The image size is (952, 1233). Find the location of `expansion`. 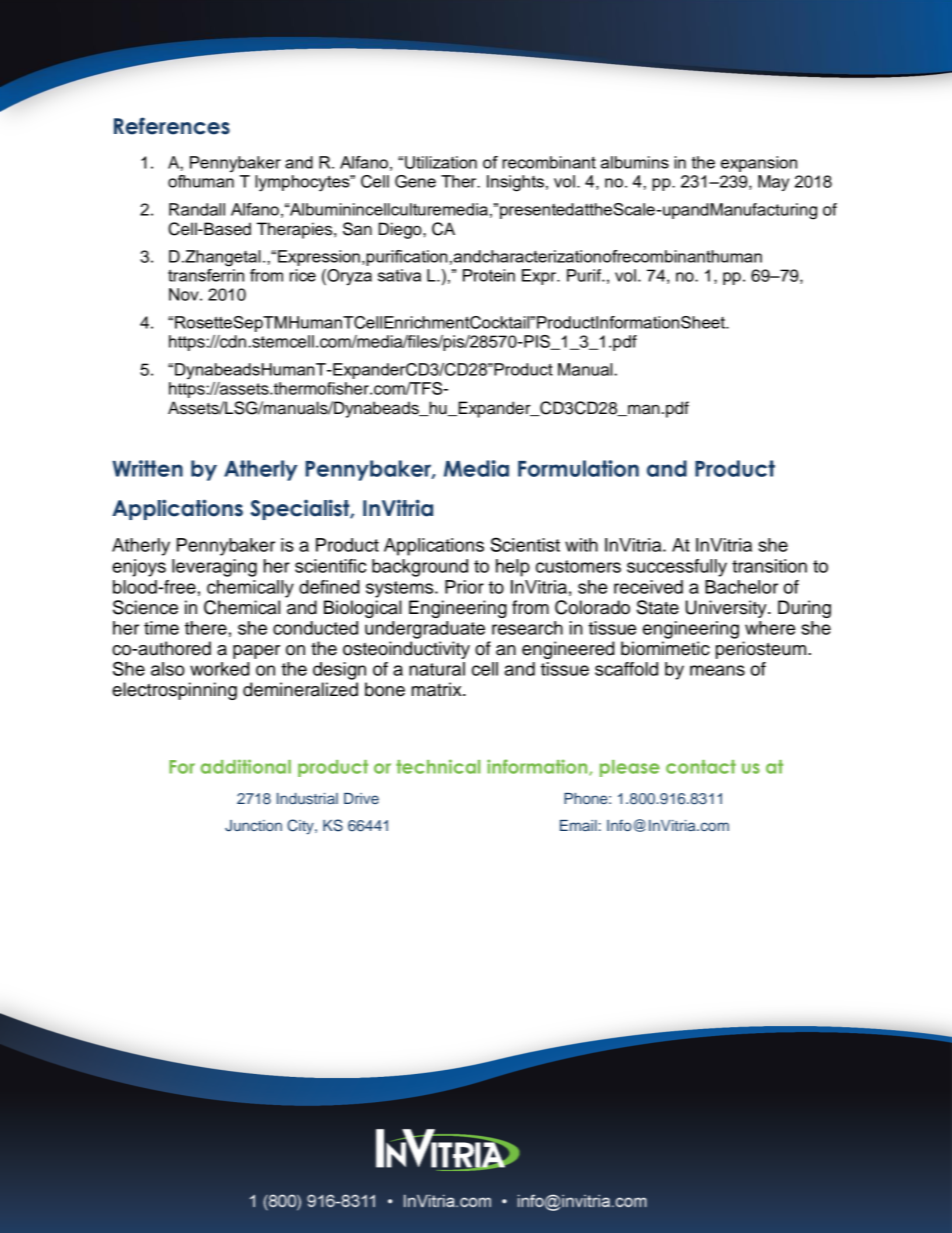

expansion is located at coordinates (759, 164).
